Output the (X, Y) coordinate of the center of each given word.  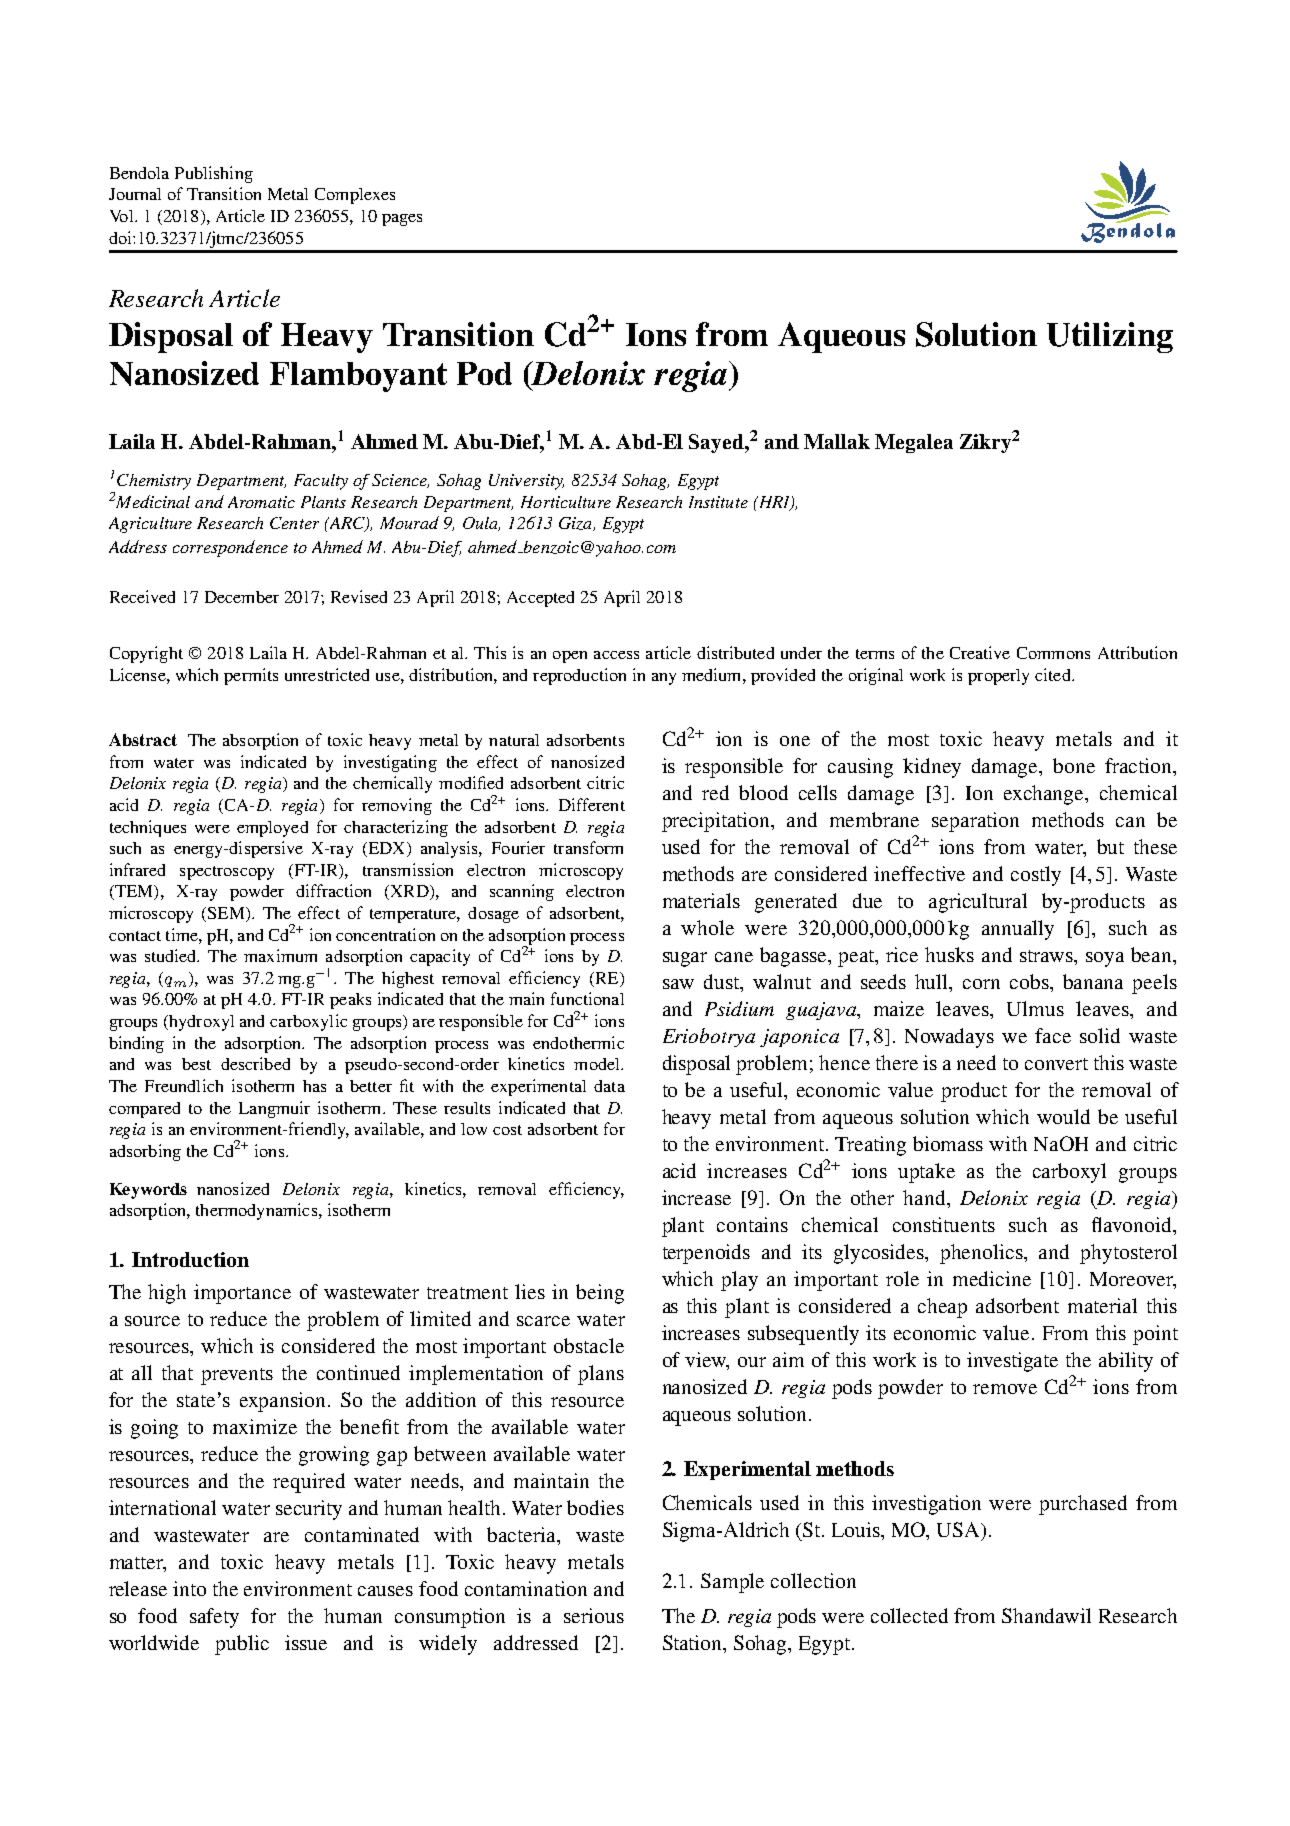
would (1063, 1116)
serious (594, 1615)
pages (402, 220)
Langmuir (274, 1109)
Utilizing (1110, 337)
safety (214, 1618)
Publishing (214, 174)
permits (251, 676)
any (664, 679)
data (609, 1086)
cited (1054, 674)
